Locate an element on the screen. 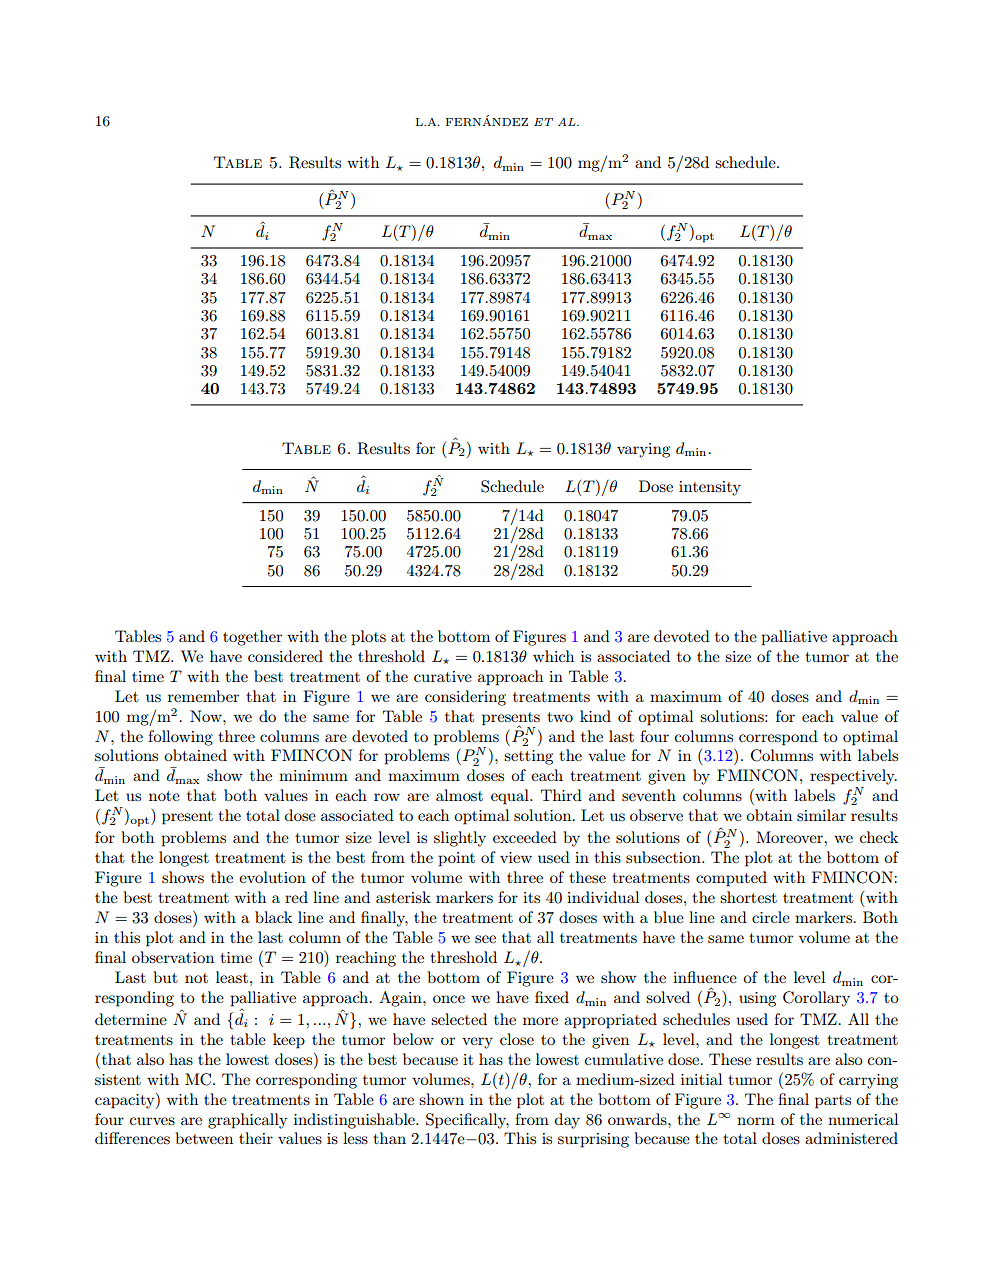  evolution is located at coordinates (272, 877).
